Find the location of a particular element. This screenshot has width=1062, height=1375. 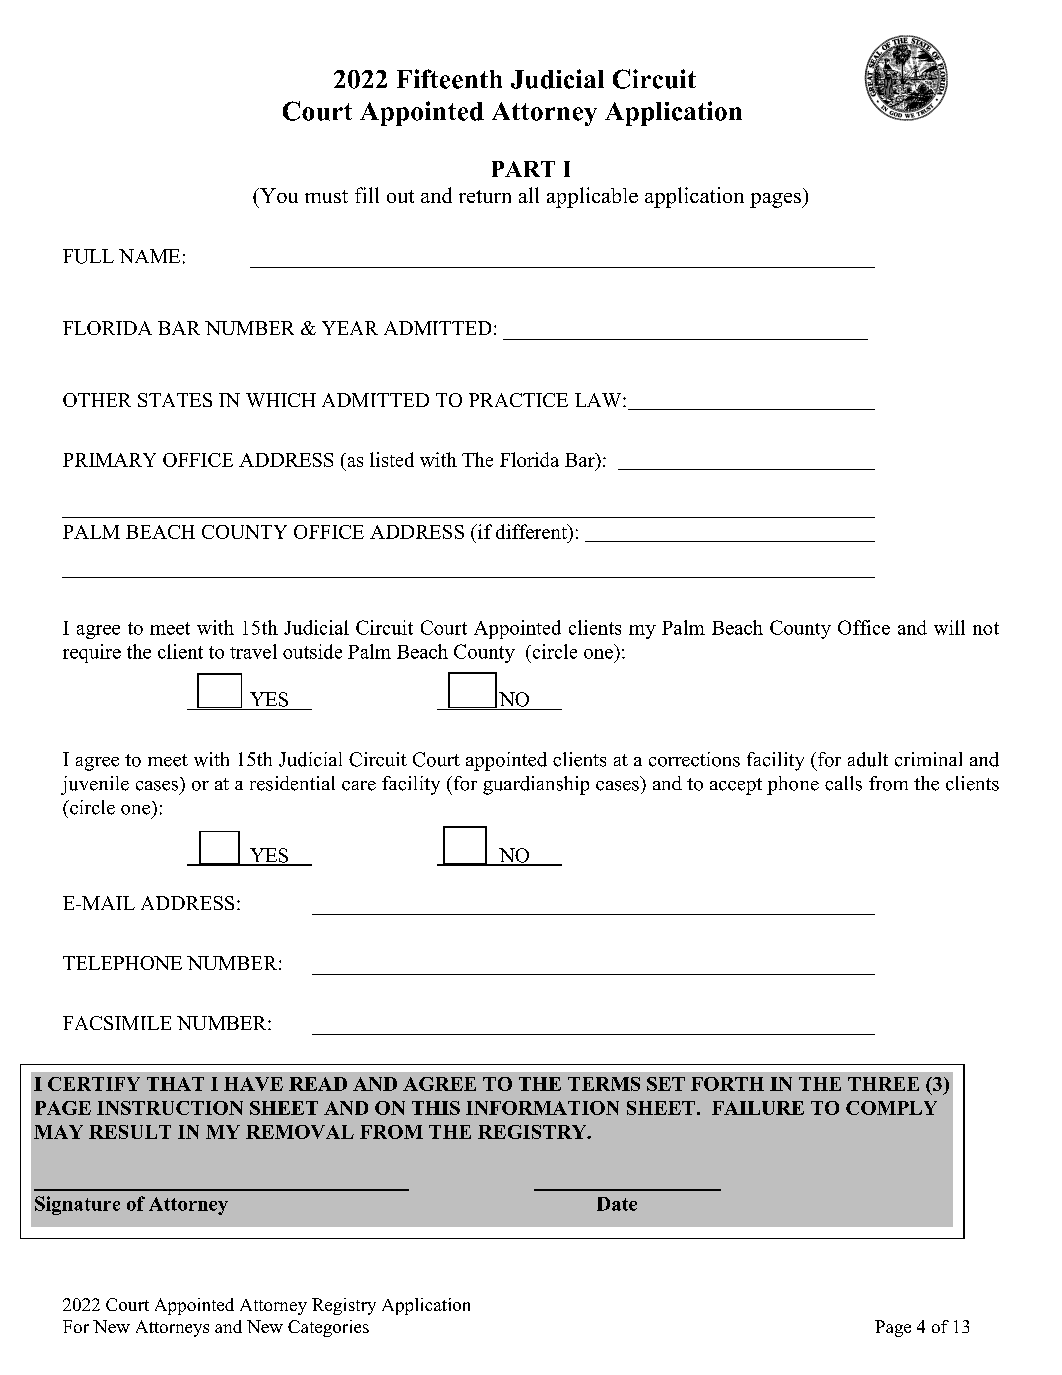

will is located at coordinates (949, 627).
